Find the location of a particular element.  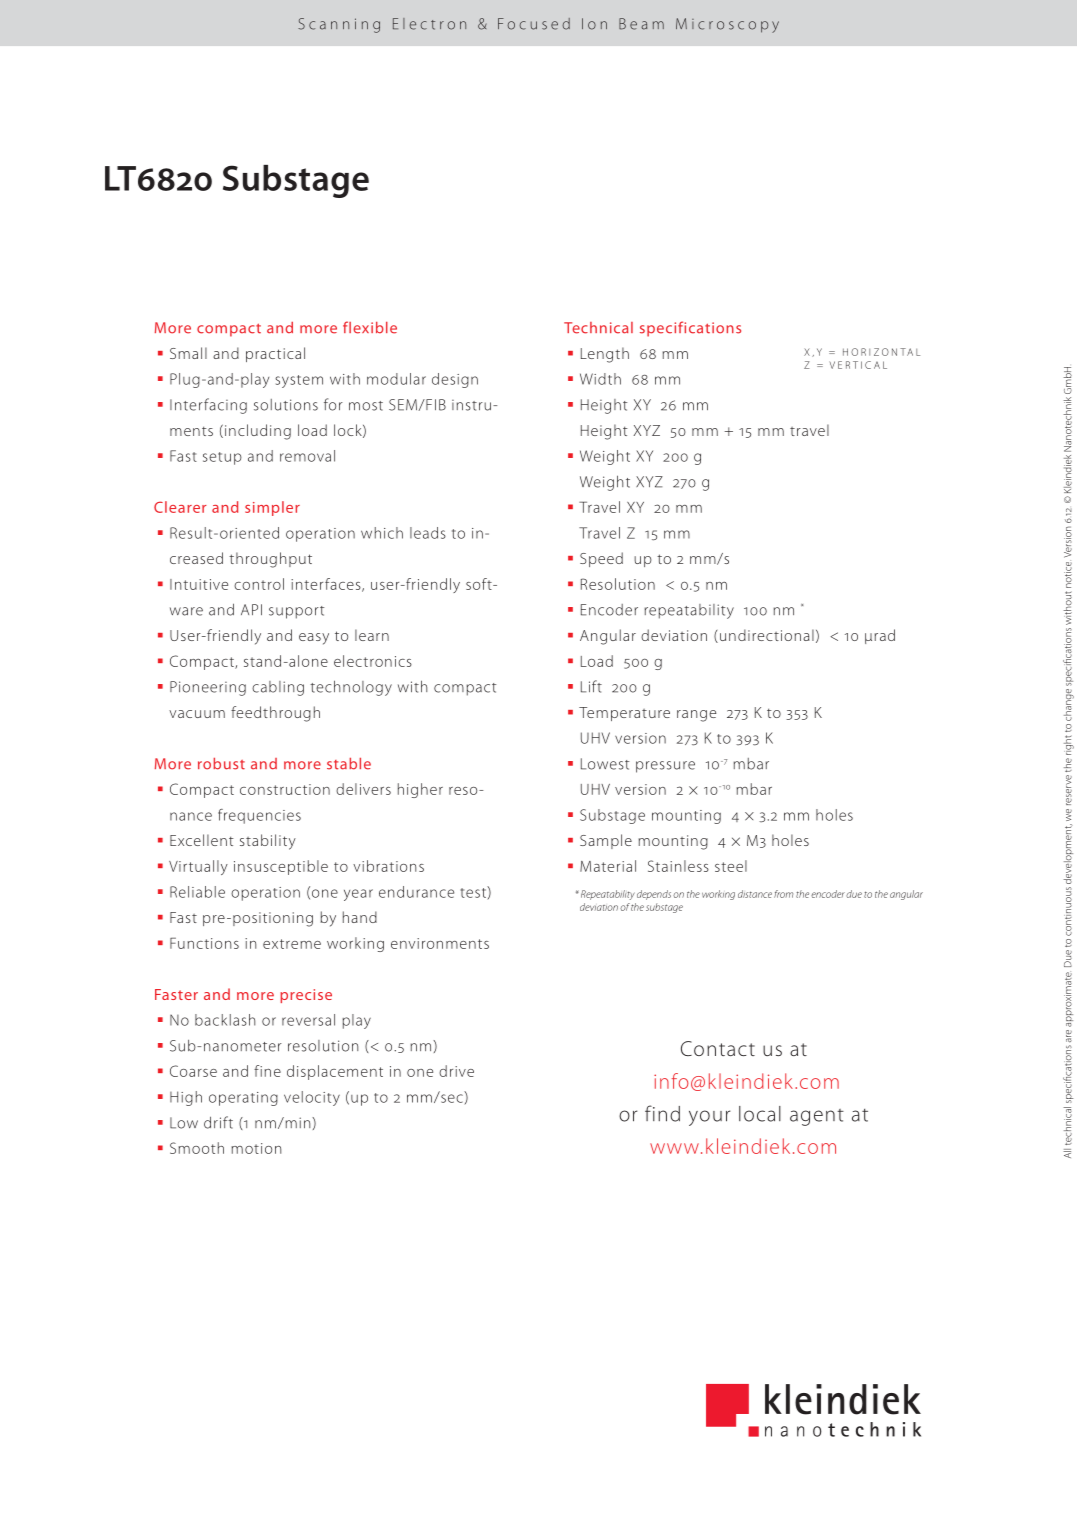

control is located at coordinates (259, 584).
